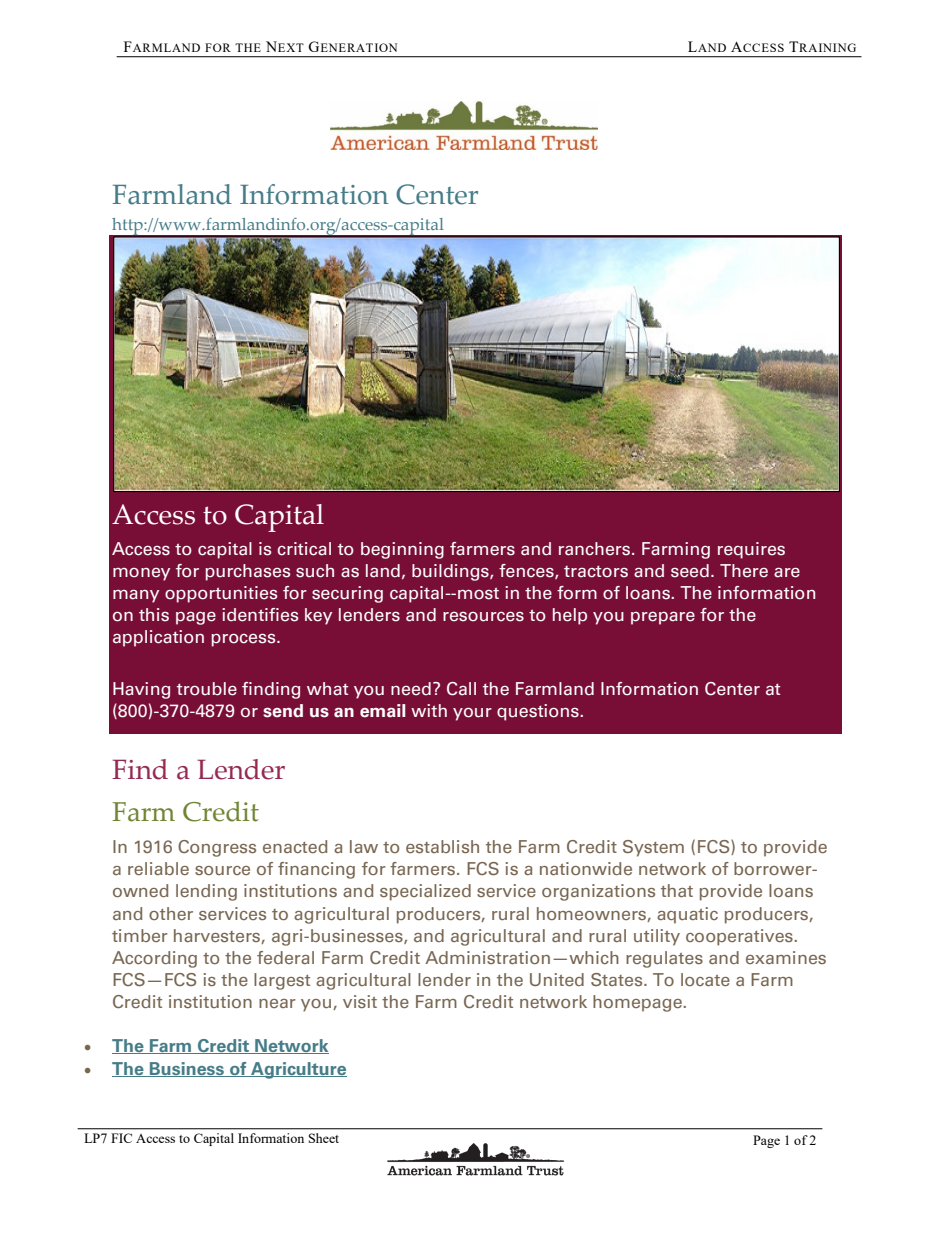 This page has height=1233, width=952. Describe the element at coordinates (690, 571) in the page. I see `seed` at that location.
